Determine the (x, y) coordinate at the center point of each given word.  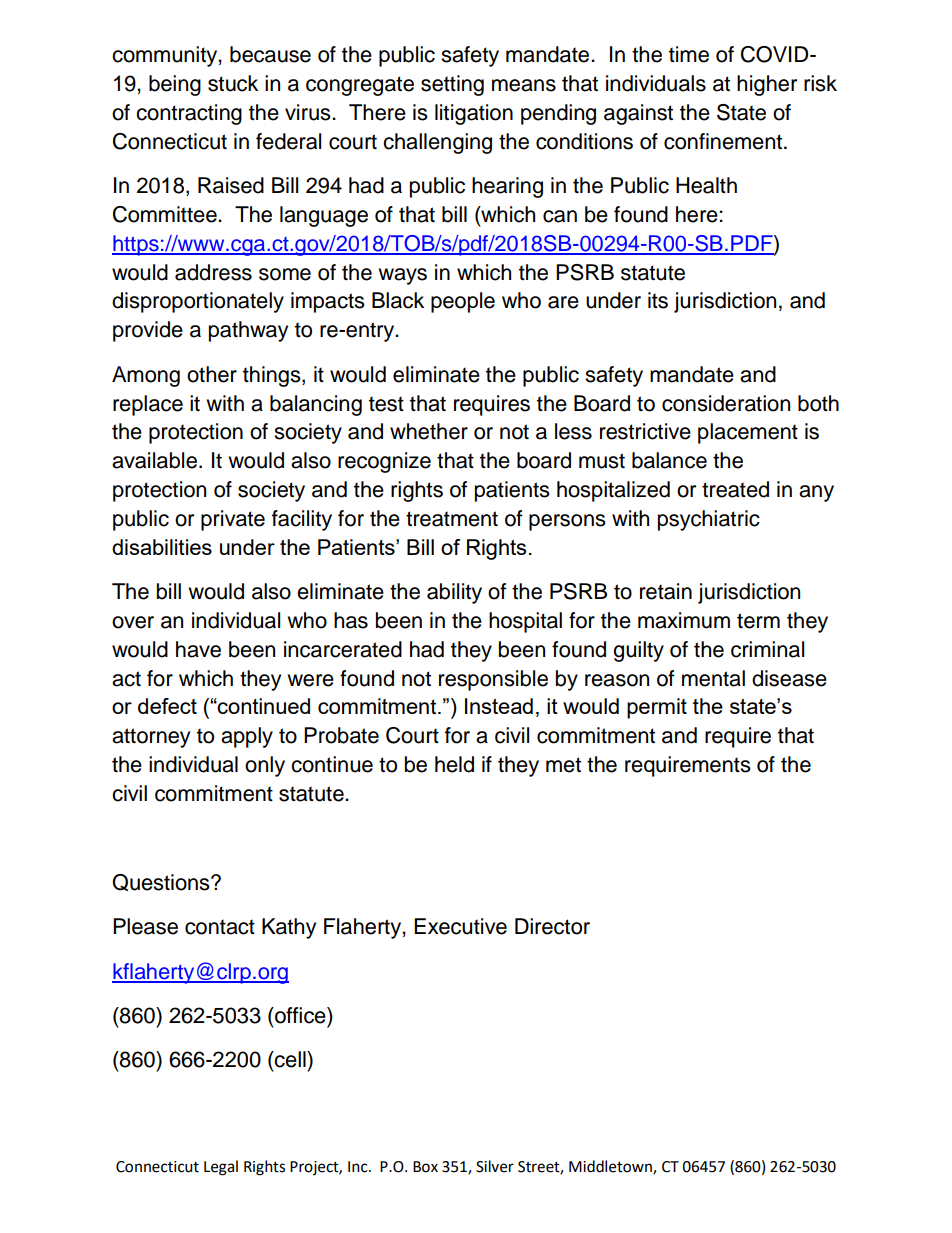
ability (454, 593)
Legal (221, 1168)
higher (767, 85)
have (198, 649)
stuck (233, 83)
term (758, 621)
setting (452, 85)
